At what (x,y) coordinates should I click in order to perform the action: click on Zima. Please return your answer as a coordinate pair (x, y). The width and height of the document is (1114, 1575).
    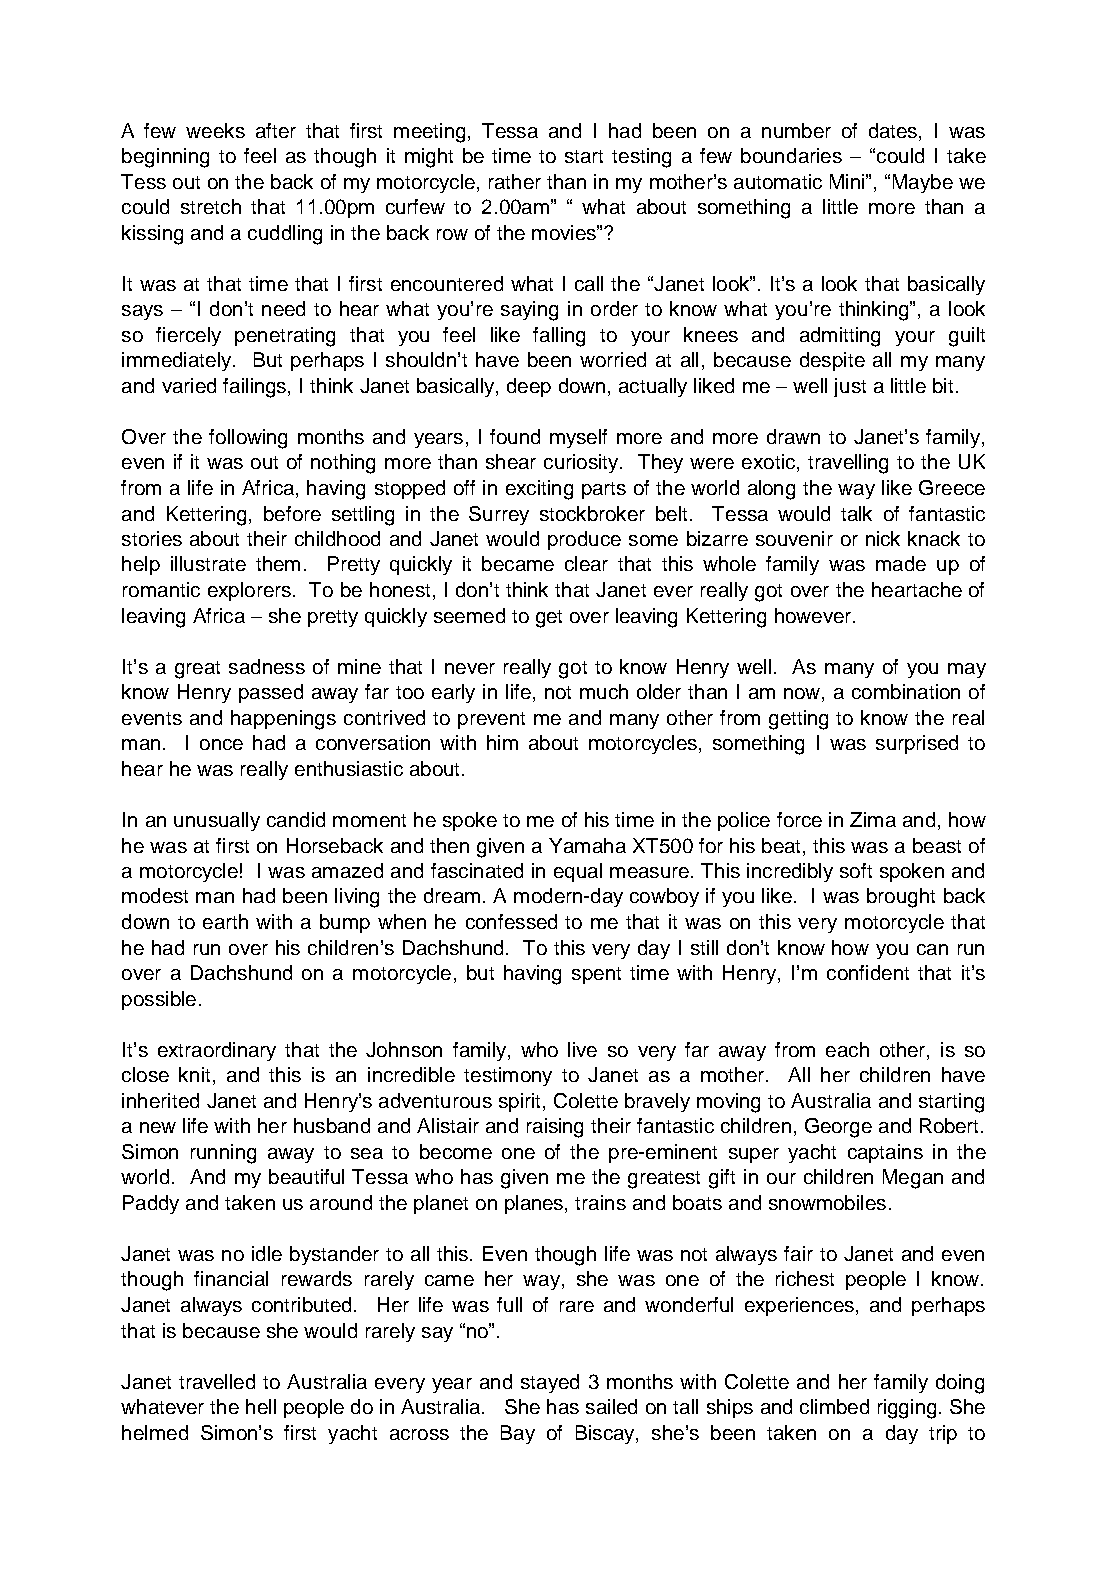
    Looking at the image, I should click on (873, 819).
